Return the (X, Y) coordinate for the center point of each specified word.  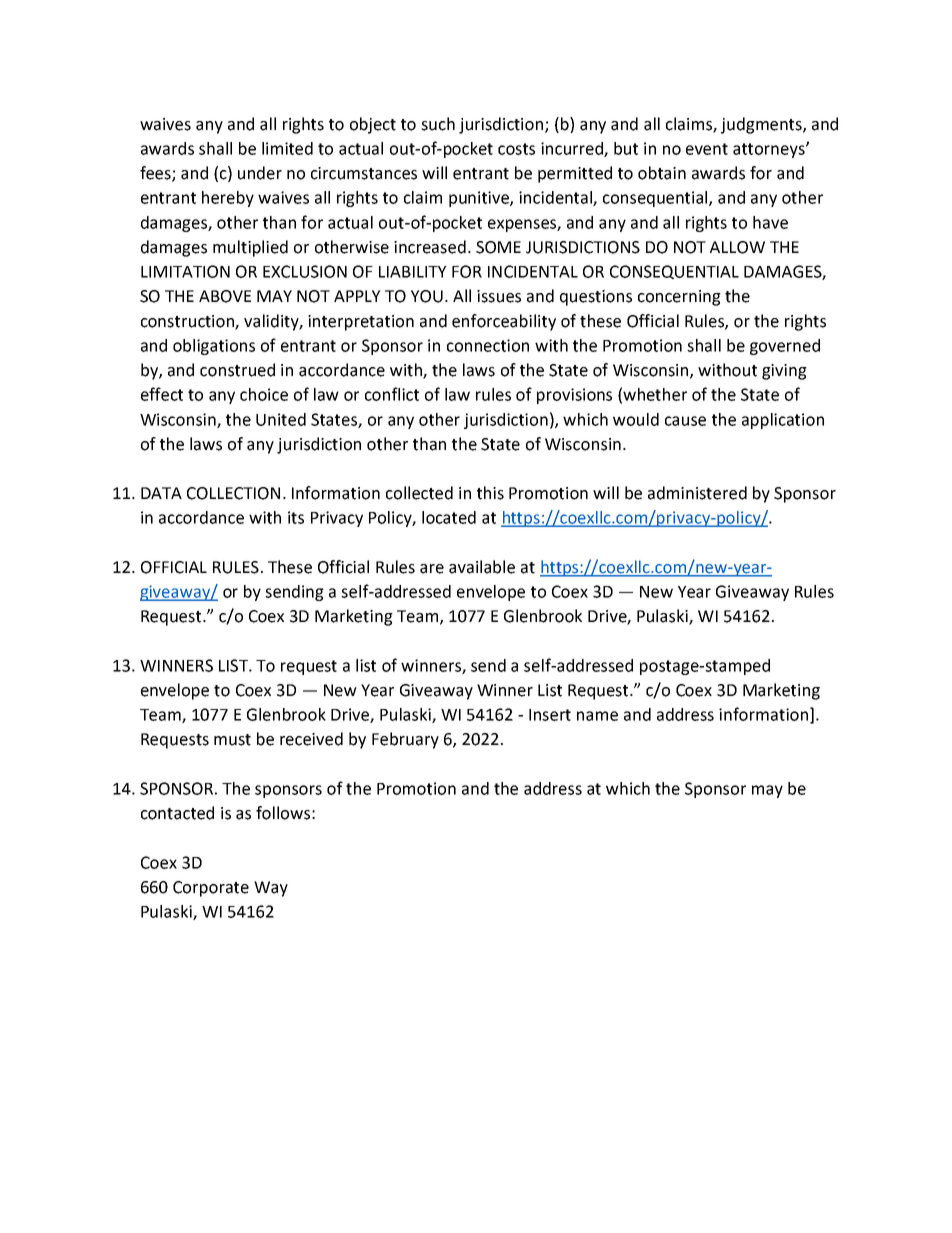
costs (516, 149)
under (260, 173)
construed (237, 370)
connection (488, 345)
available (482, 567)
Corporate (211, 889)
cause (685, 421)
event (707, 149)
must (232, 740)
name (597, 716)
